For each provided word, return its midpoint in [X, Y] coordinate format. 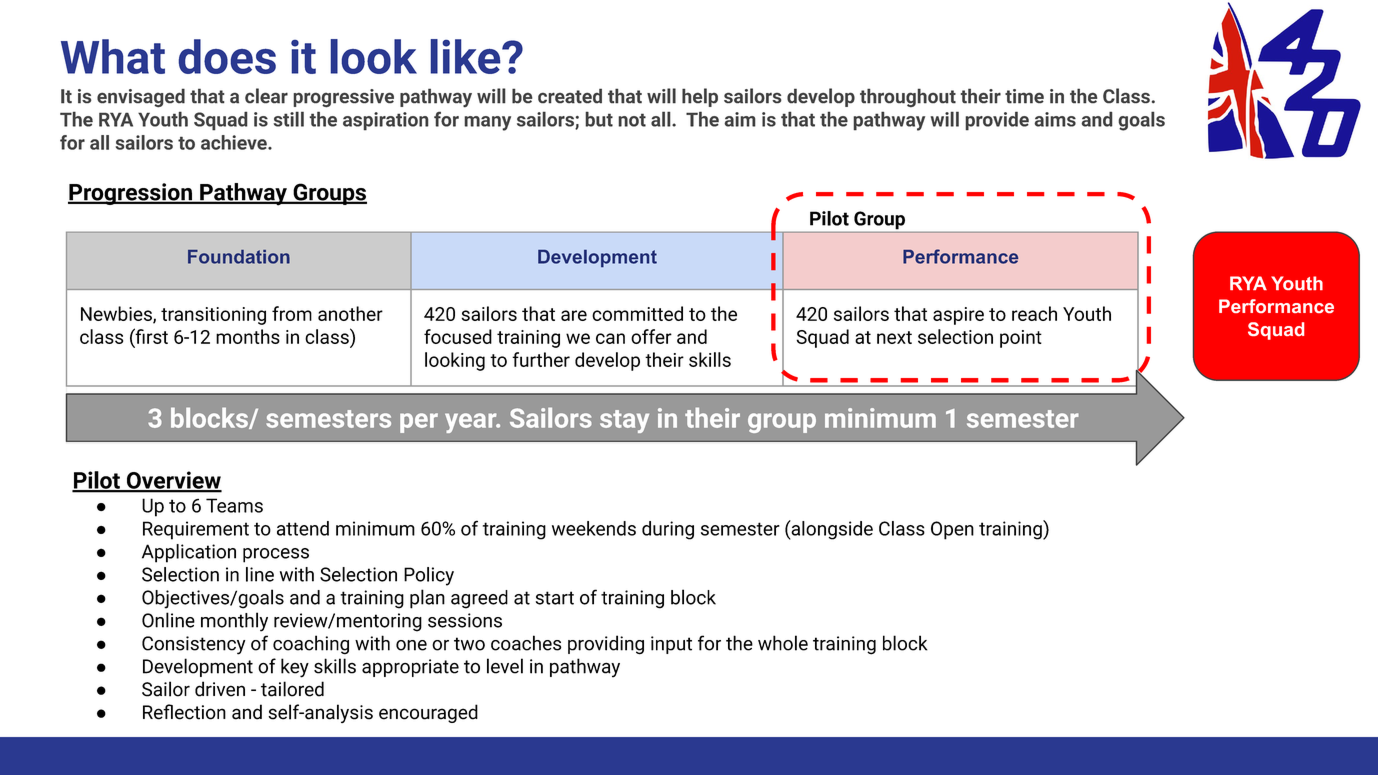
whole [783, 643]
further [541, 359]
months [248, 336]
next [894, 337]
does [227, 56]
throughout [908, 97]
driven [220, 689]
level [505, 666]
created [570, 96]
